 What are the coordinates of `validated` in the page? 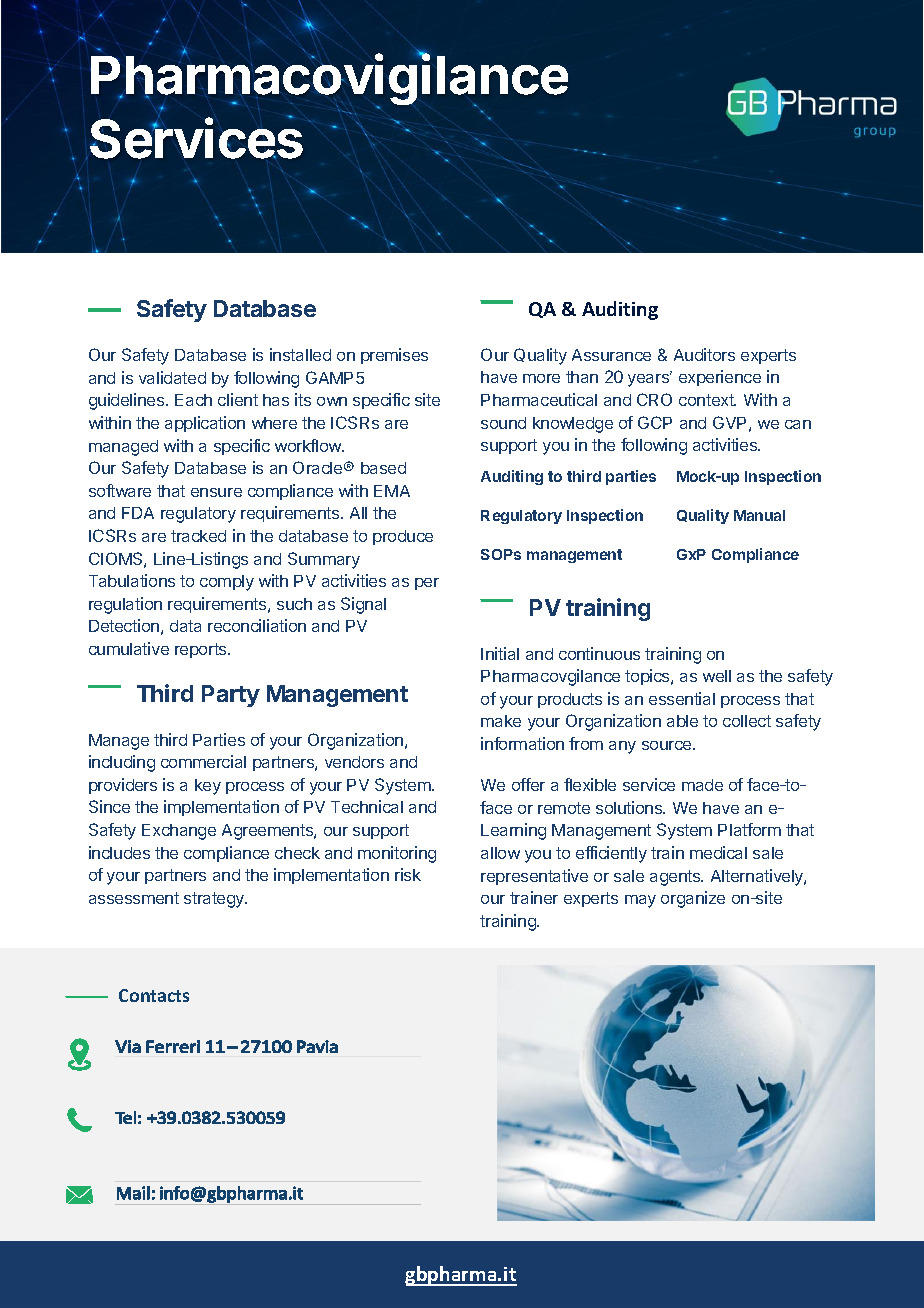 It's located at (172, 377).
